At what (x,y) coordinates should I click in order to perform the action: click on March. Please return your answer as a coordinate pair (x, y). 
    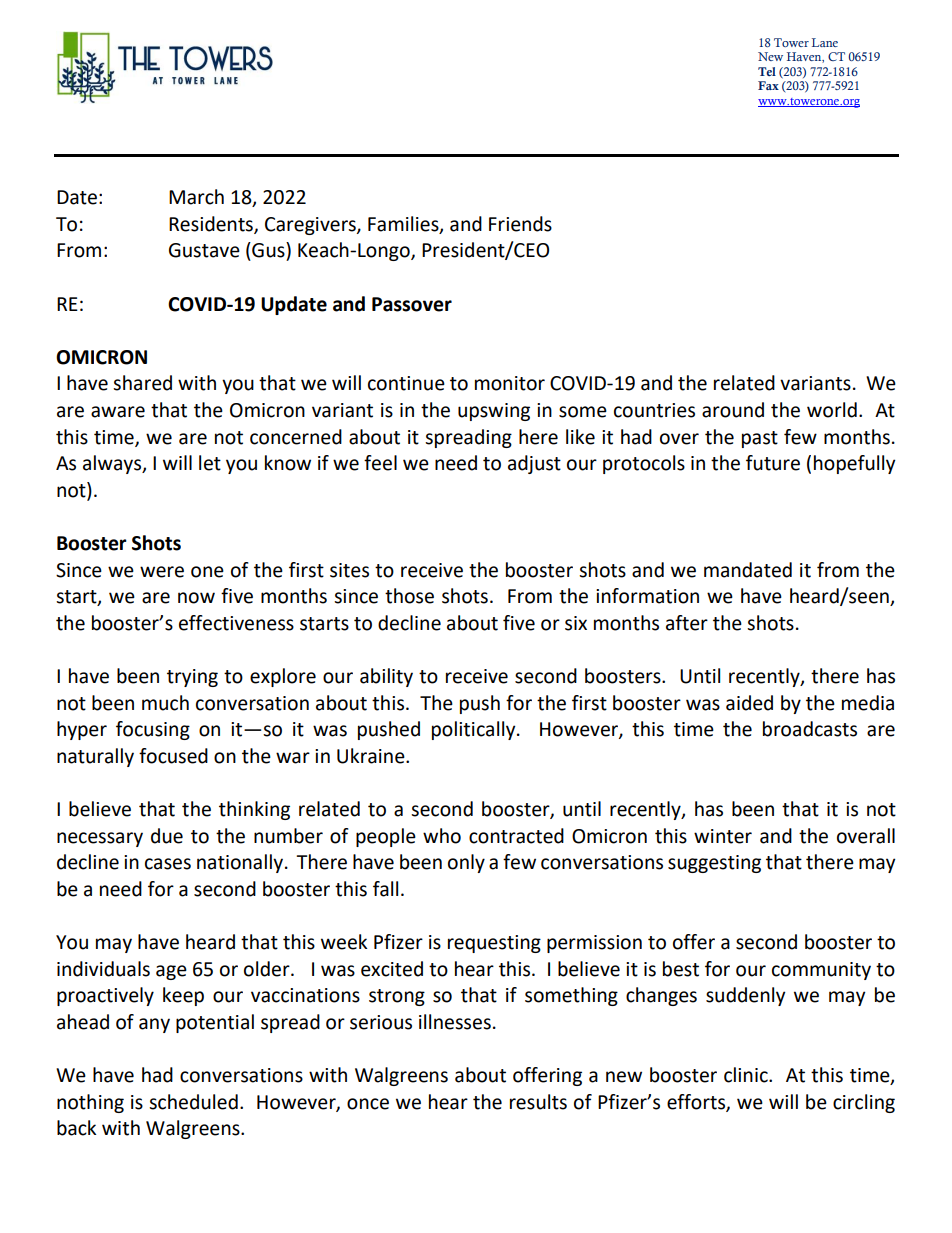
    Looking at the image, I should click on (196, 197).
